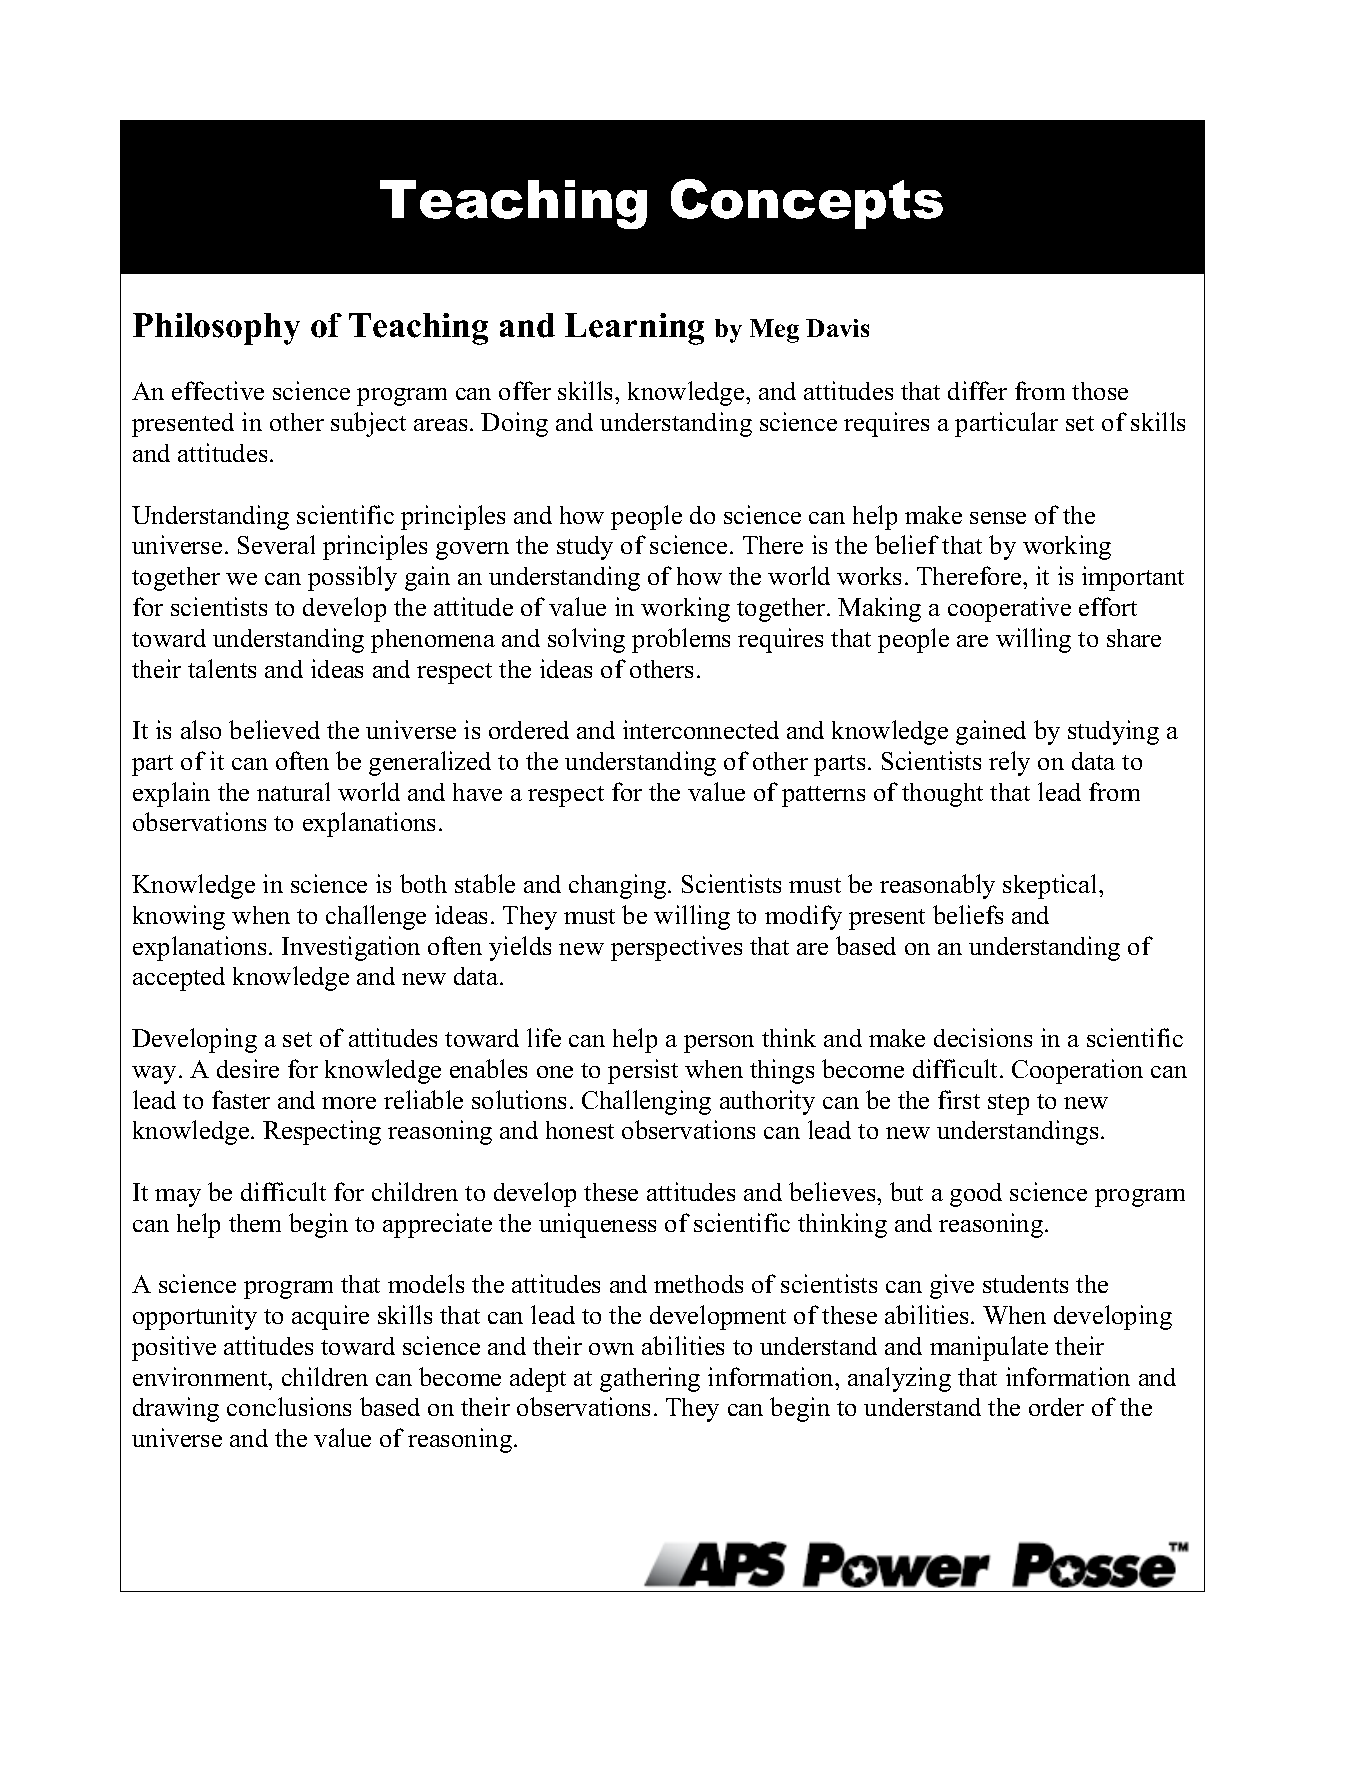 This document has width=1365, height=1767. What do you see at coordinates (472, 551) in the document?
I see `govern` at bounding box center [472, 551].
